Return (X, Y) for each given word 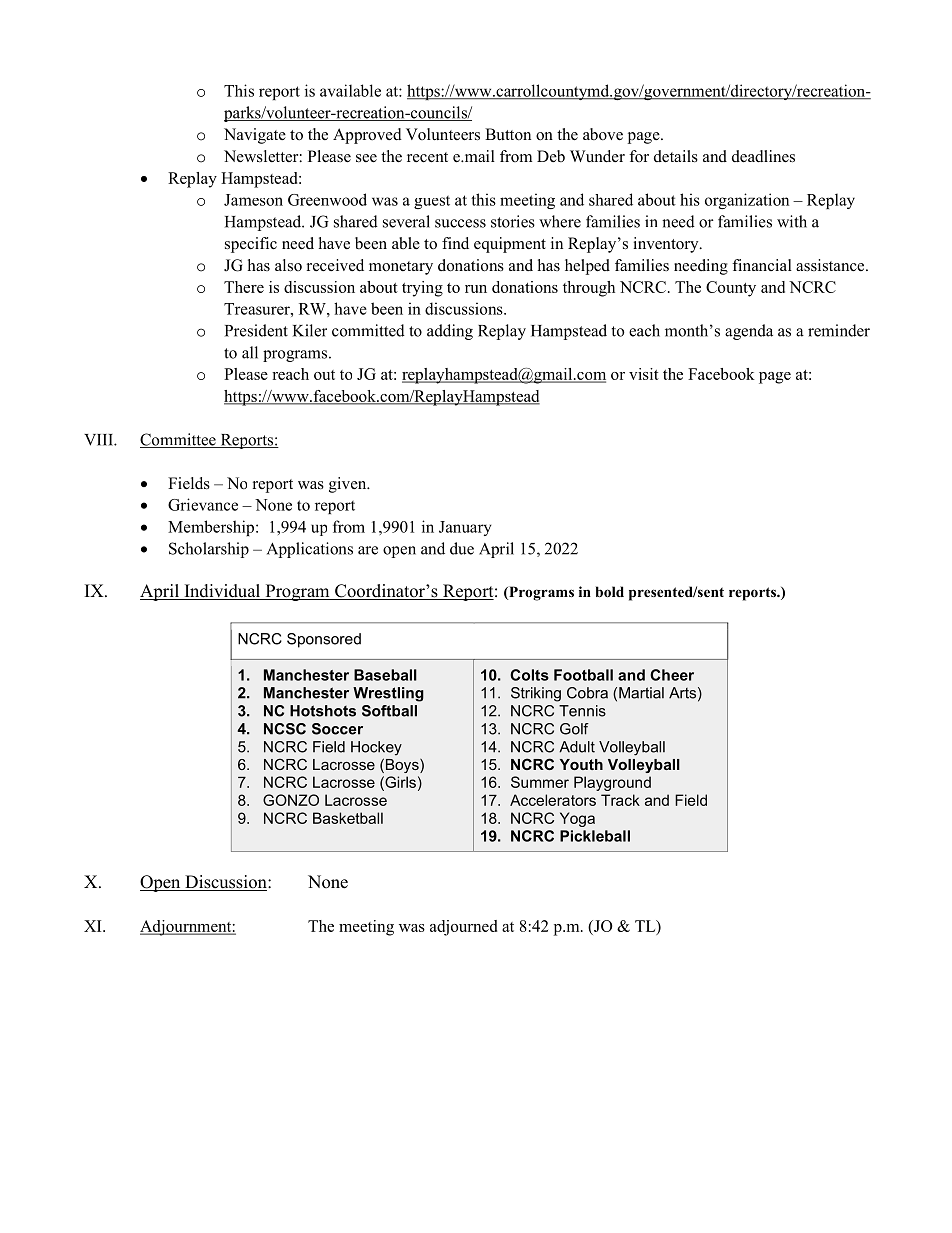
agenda (749, 332)
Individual (222, 592)
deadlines (763, 156)
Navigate (255, 136)
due (462, 548)
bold (610, 592)
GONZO (291, 800)
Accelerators (553, 800)
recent (427, 157)
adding (450, 332)
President (256, 330)
